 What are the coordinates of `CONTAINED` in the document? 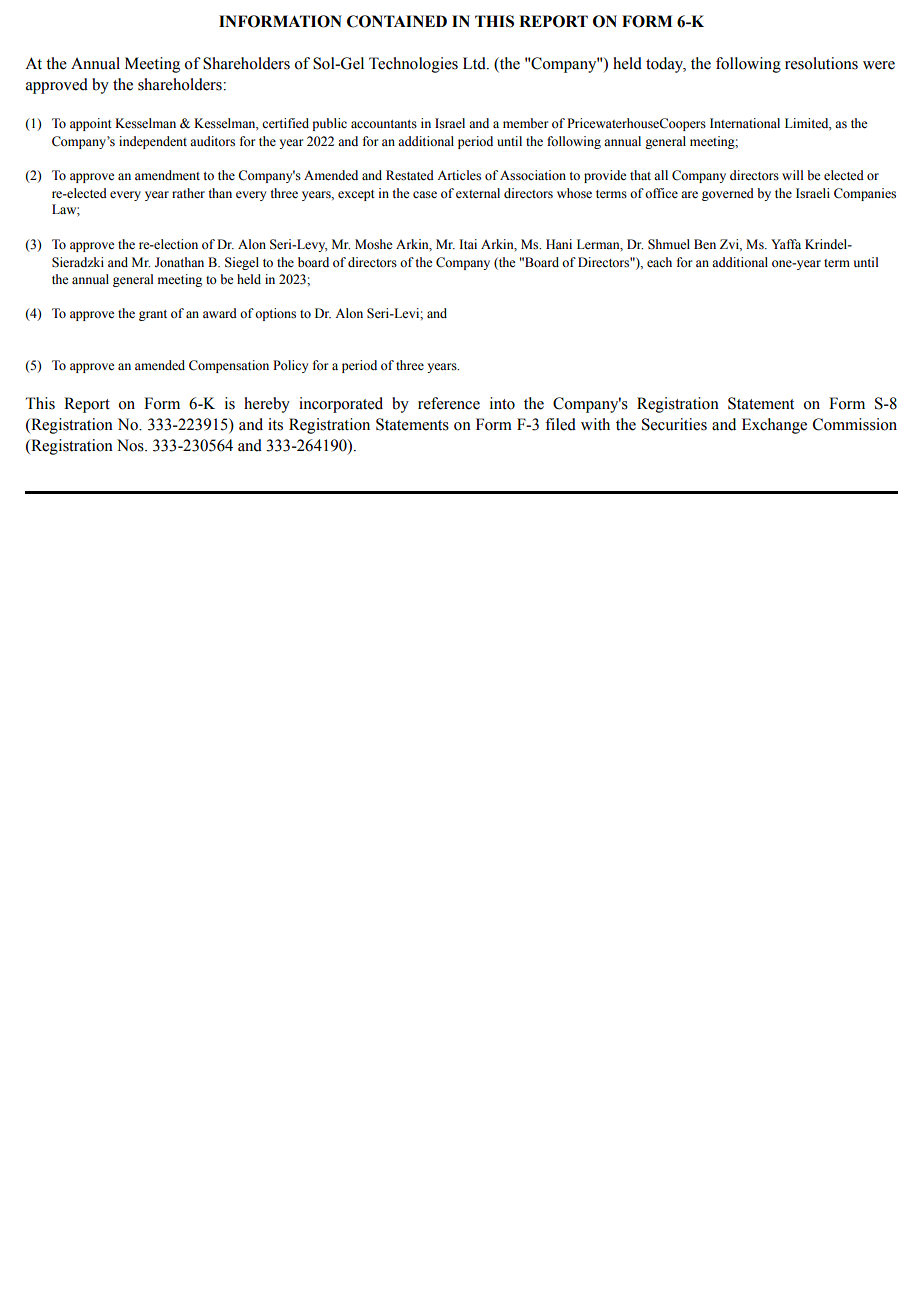 It's located at (397, 21).
